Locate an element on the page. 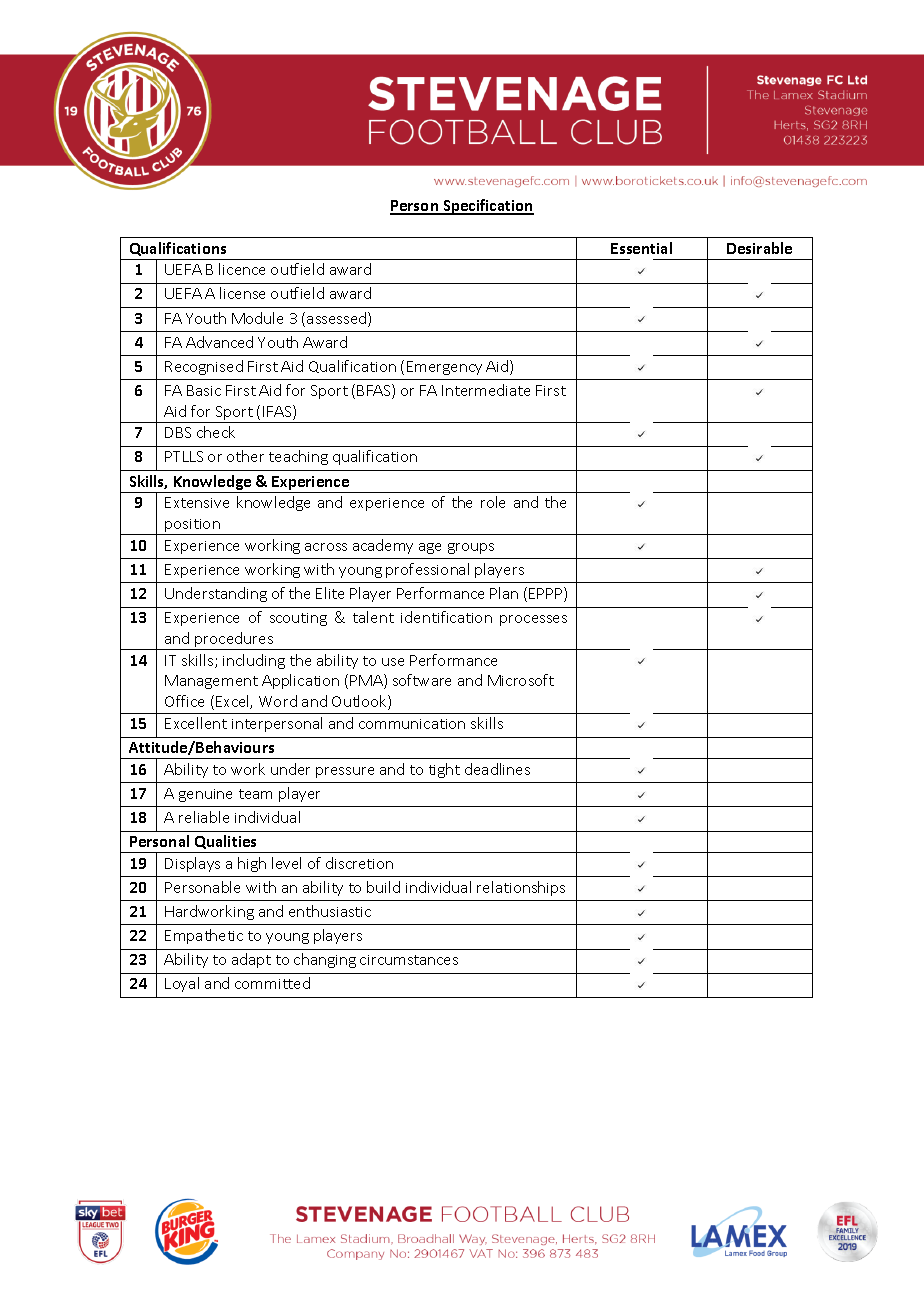 The width and height of the page is (924, 1309). licence is located at coordinates (242, 269).
